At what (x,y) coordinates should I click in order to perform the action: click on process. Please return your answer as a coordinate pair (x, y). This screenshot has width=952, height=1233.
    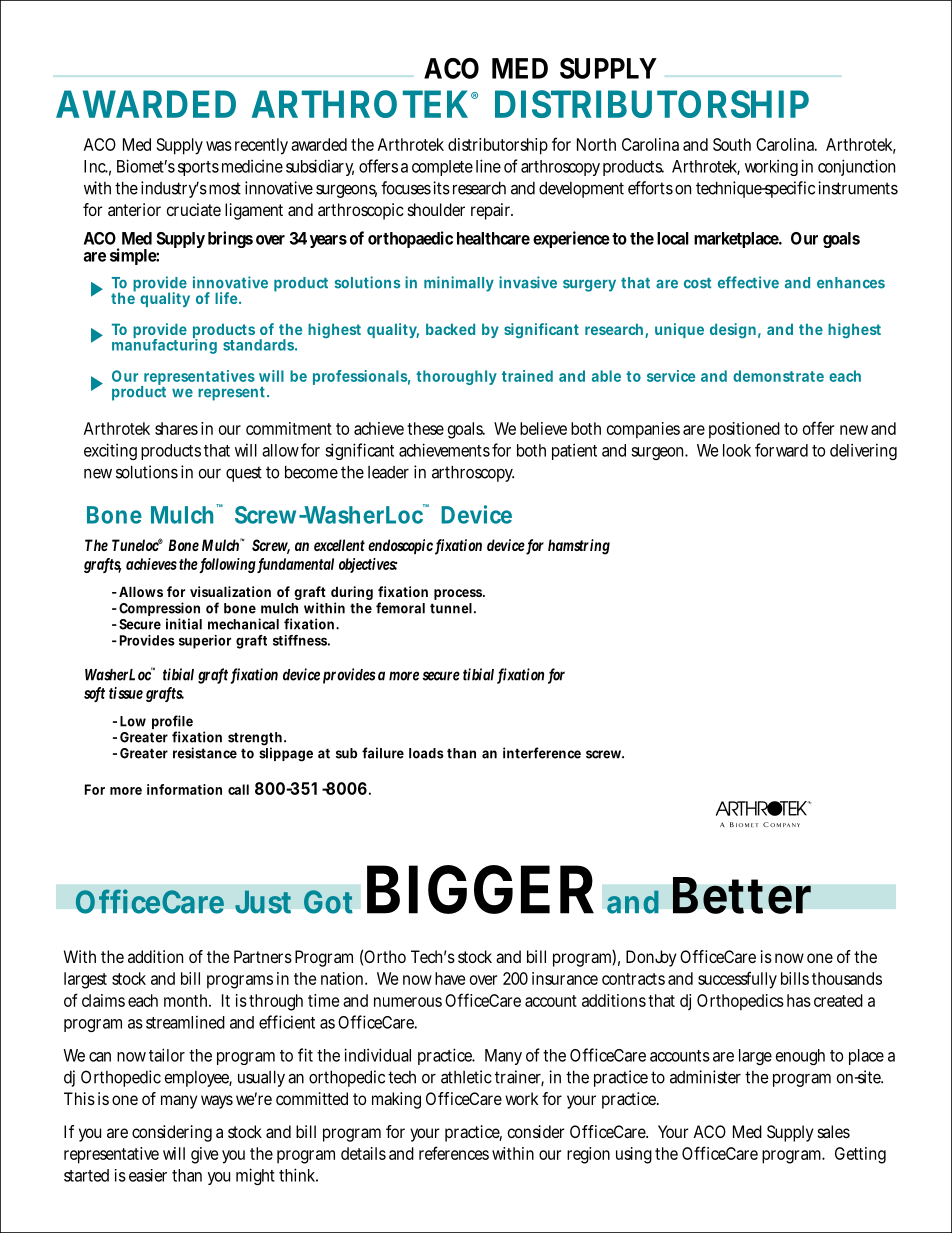
    Looking at the image, I should click on (459, 594).
